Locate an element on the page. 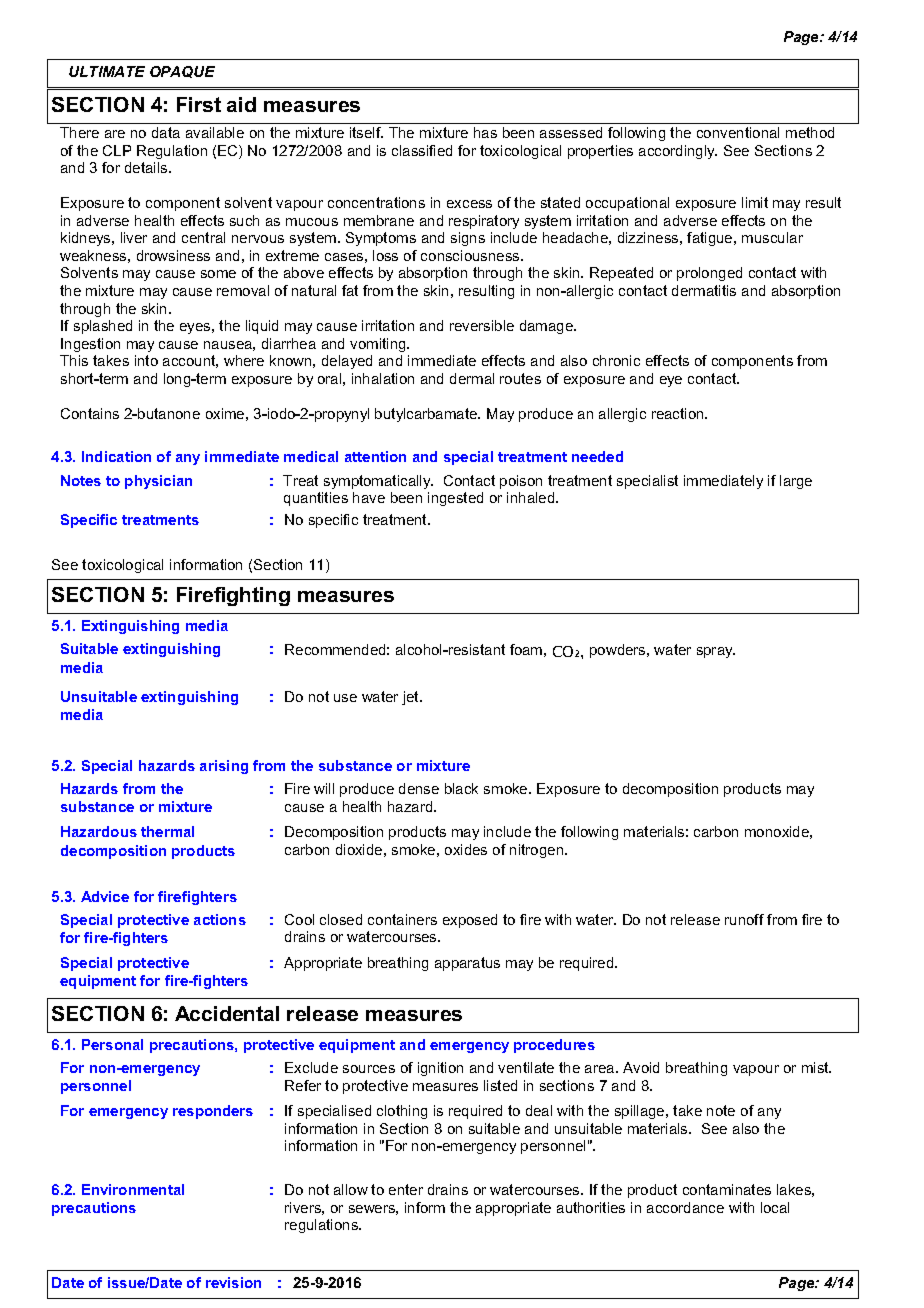 This image has width=924, height=1308. physician is located at coordinates (158, 482).
